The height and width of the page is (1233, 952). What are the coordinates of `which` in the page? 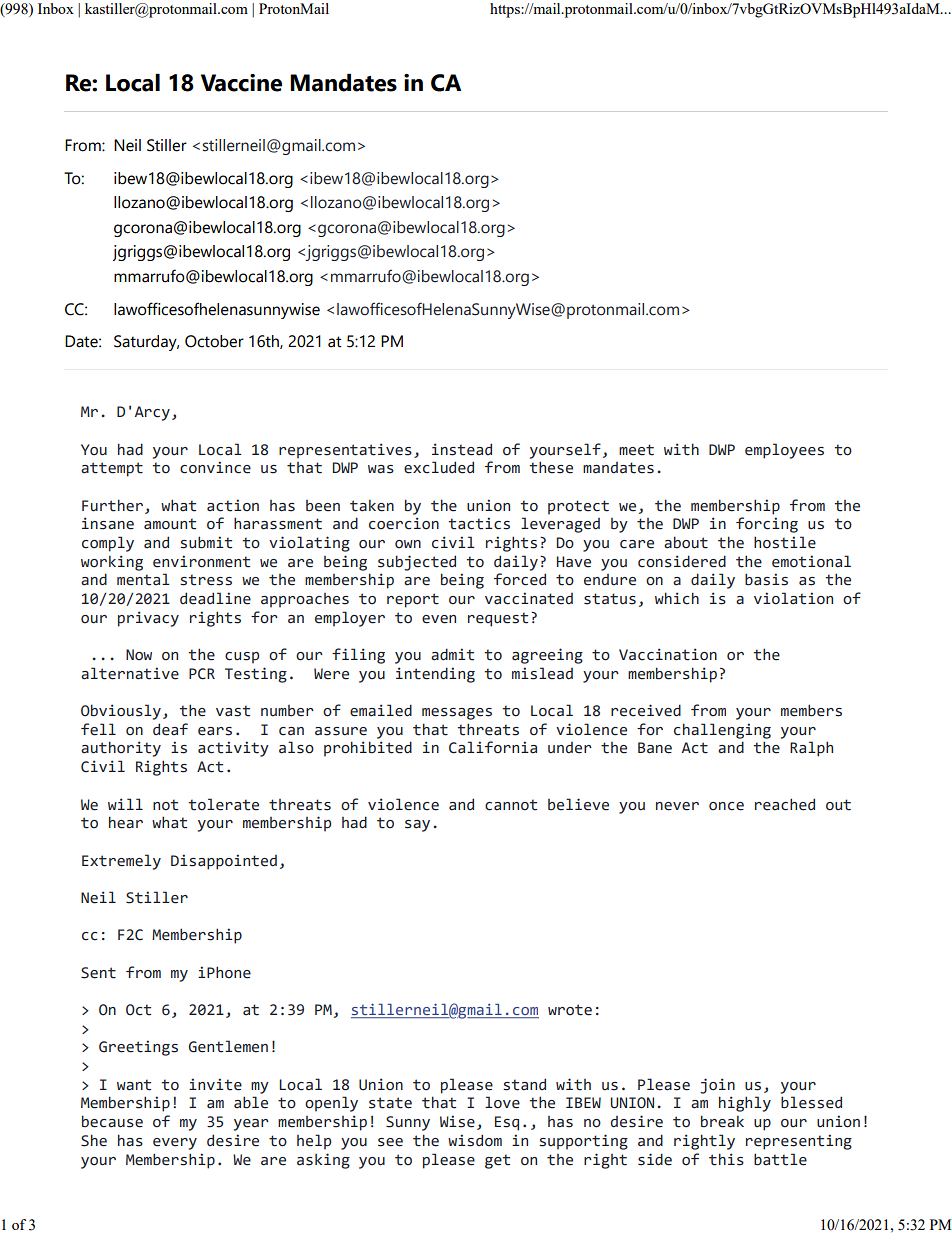 It's located at (677, 598).
